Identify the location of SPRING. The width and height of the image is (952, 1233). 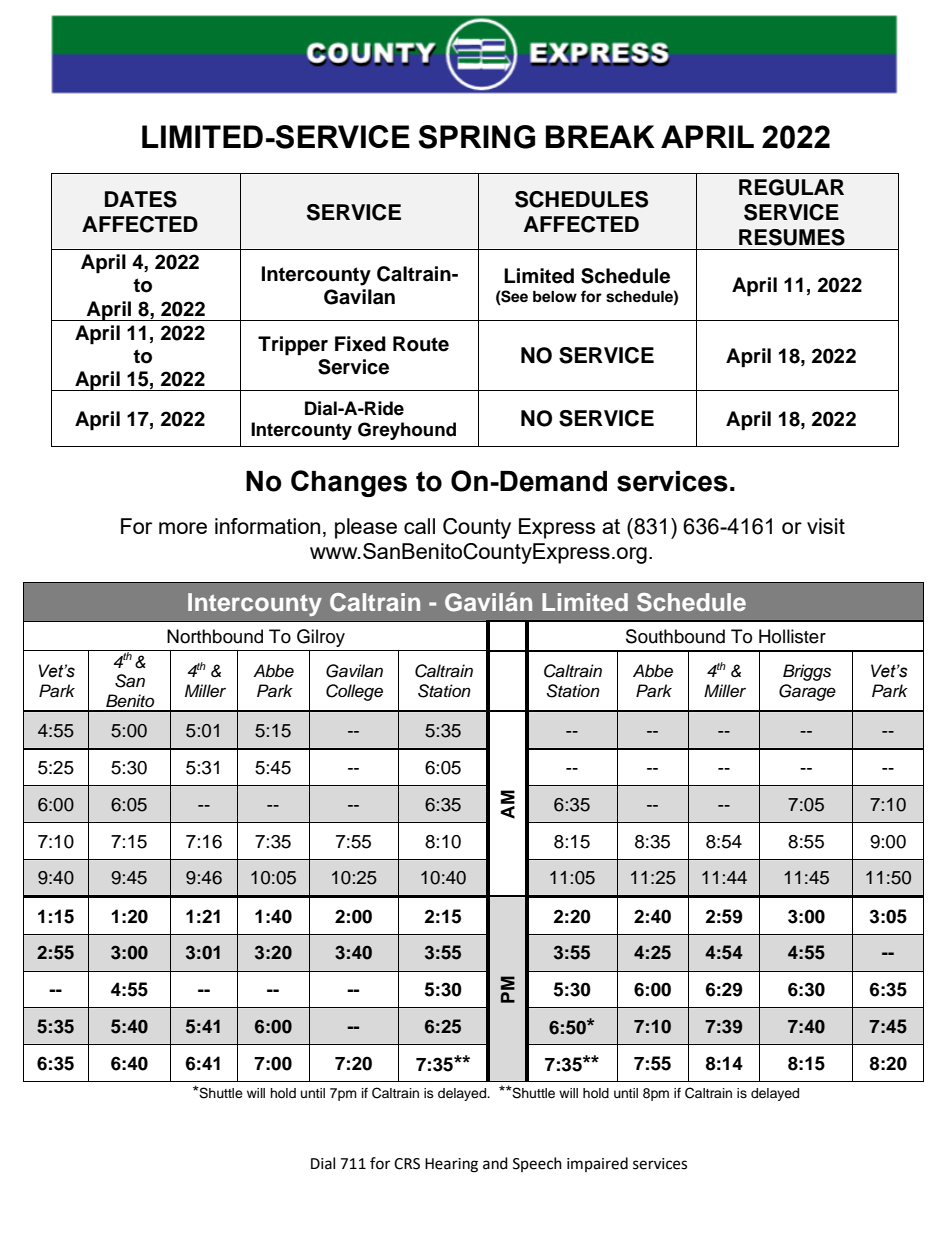
(476, 137).
